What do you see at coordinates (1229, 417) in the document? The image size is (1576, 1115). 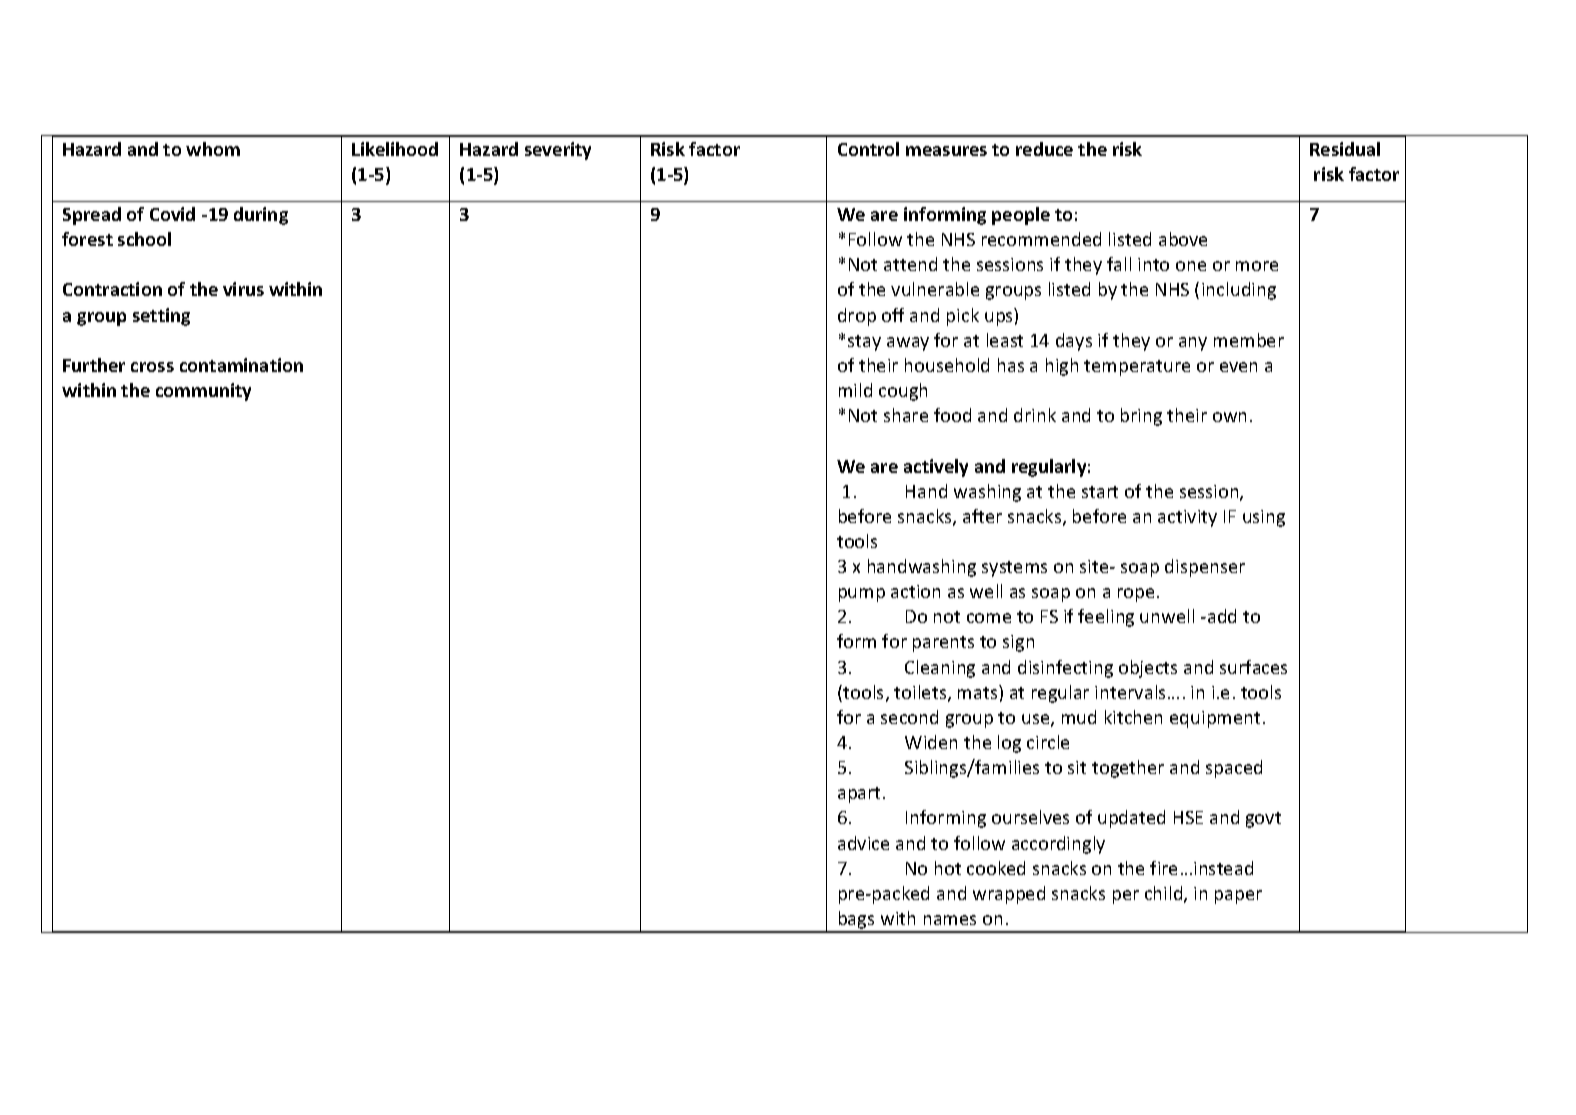 I see `own` at bounding box center [1229, 417].
